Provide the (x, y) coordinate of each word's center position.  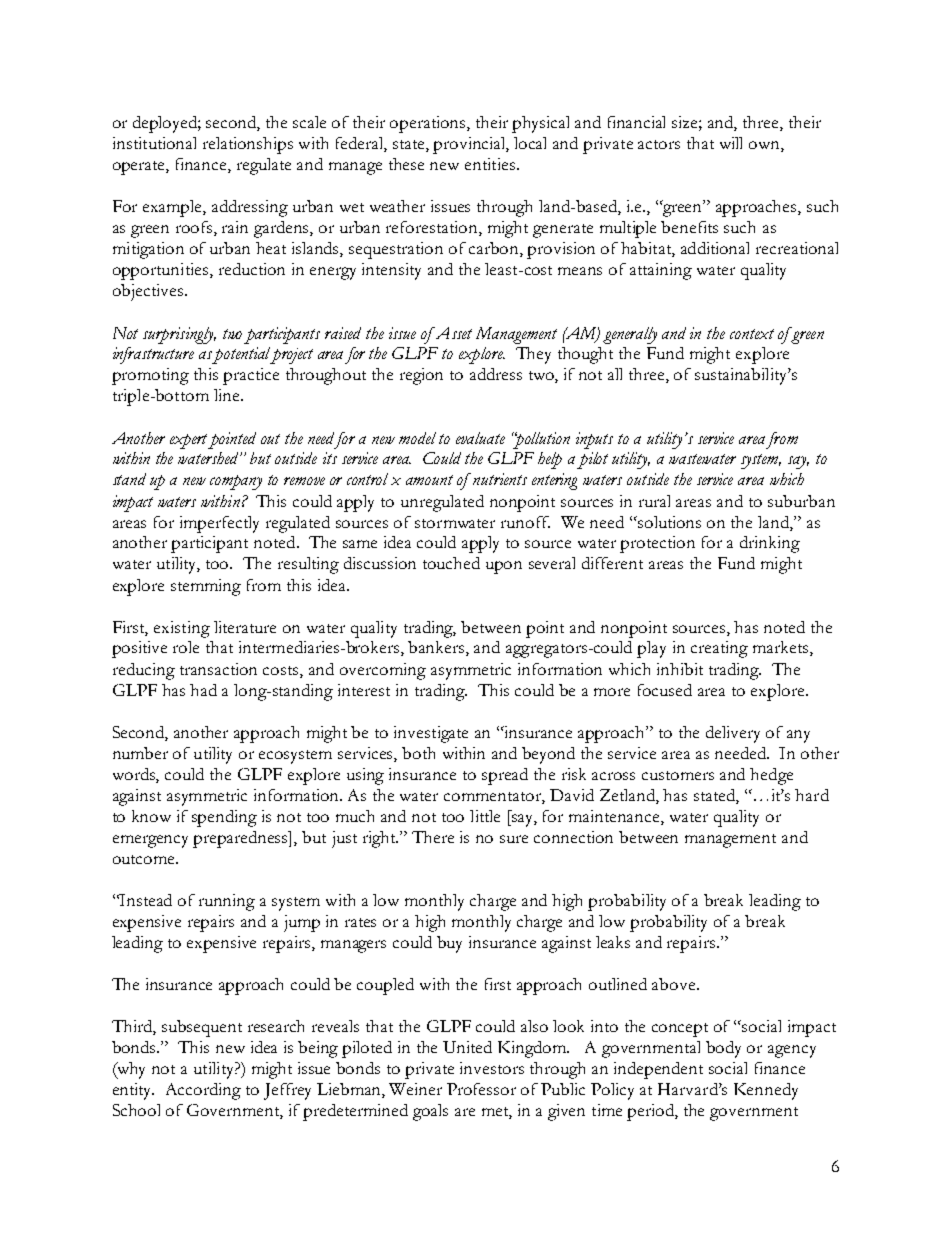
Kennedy (766, 1091)
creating (719, 649)
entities (490, 164)
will (731, 143)
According (203, 1091)
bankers (437, 648)
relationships (248, 145)
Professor (481, 1089)
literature (245, 627)
